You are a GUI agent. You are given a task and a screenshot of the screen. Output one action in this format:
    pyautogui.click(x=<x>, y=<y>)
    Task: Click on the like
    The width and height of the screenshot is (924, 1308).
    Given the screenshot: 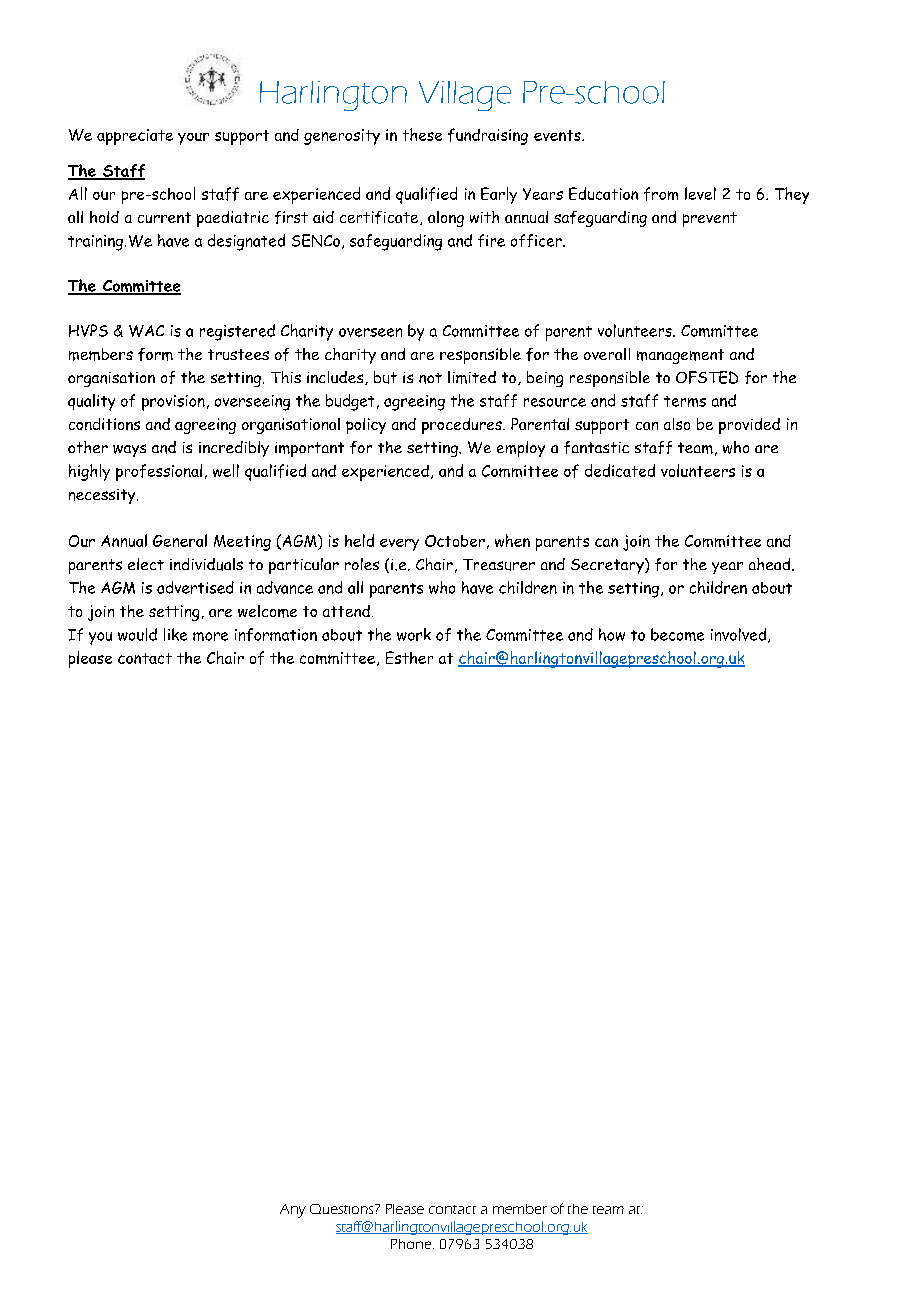 What is the action you would take?
    pyautogui.click(x=175, y=634)
